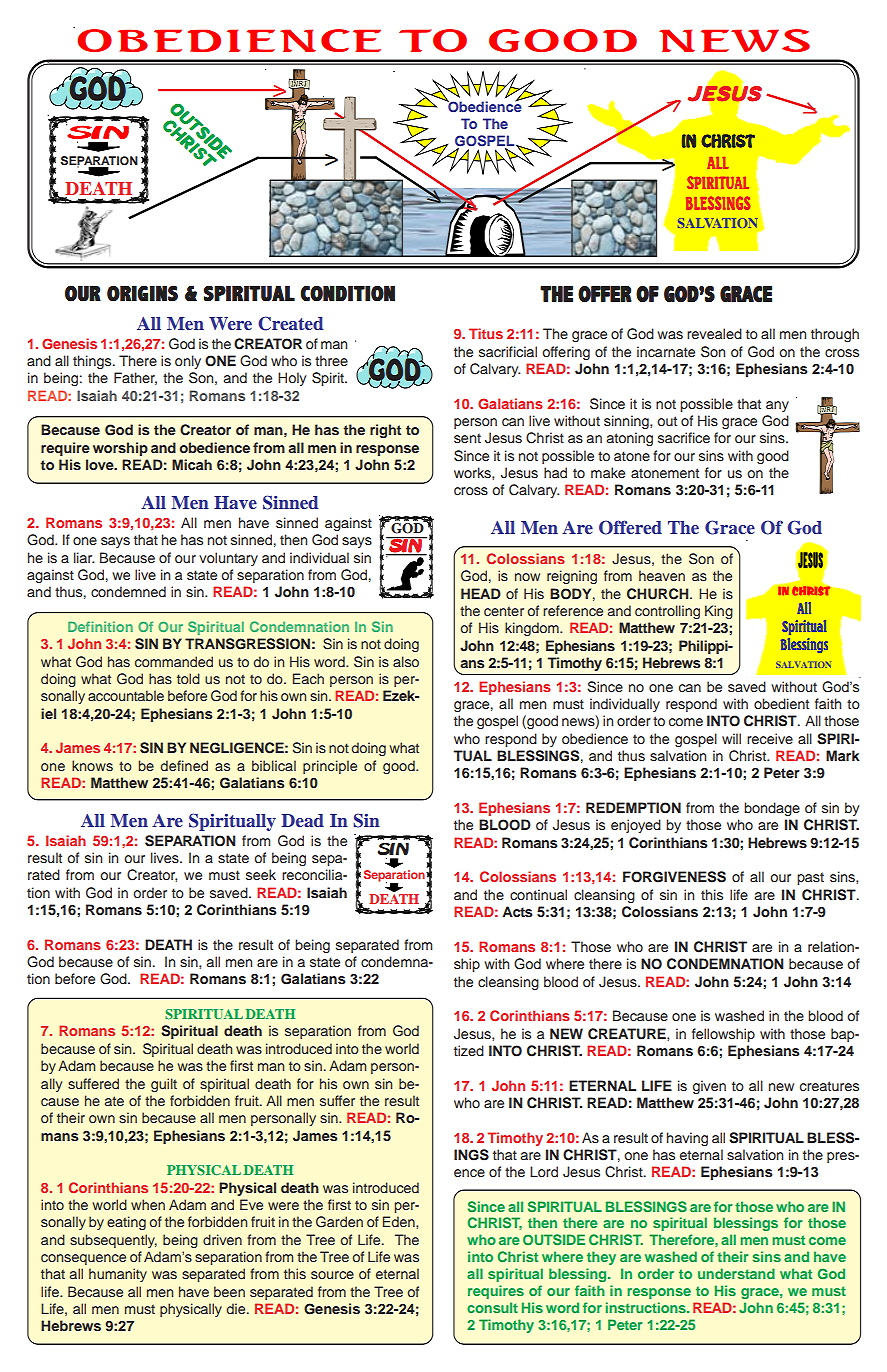 Image resolution: width=887 pixels, height=1372 pixels. What do you see at coordinates (142, 293) in the page?
I see `ORIGINS` at bounding box center [142, 293].
